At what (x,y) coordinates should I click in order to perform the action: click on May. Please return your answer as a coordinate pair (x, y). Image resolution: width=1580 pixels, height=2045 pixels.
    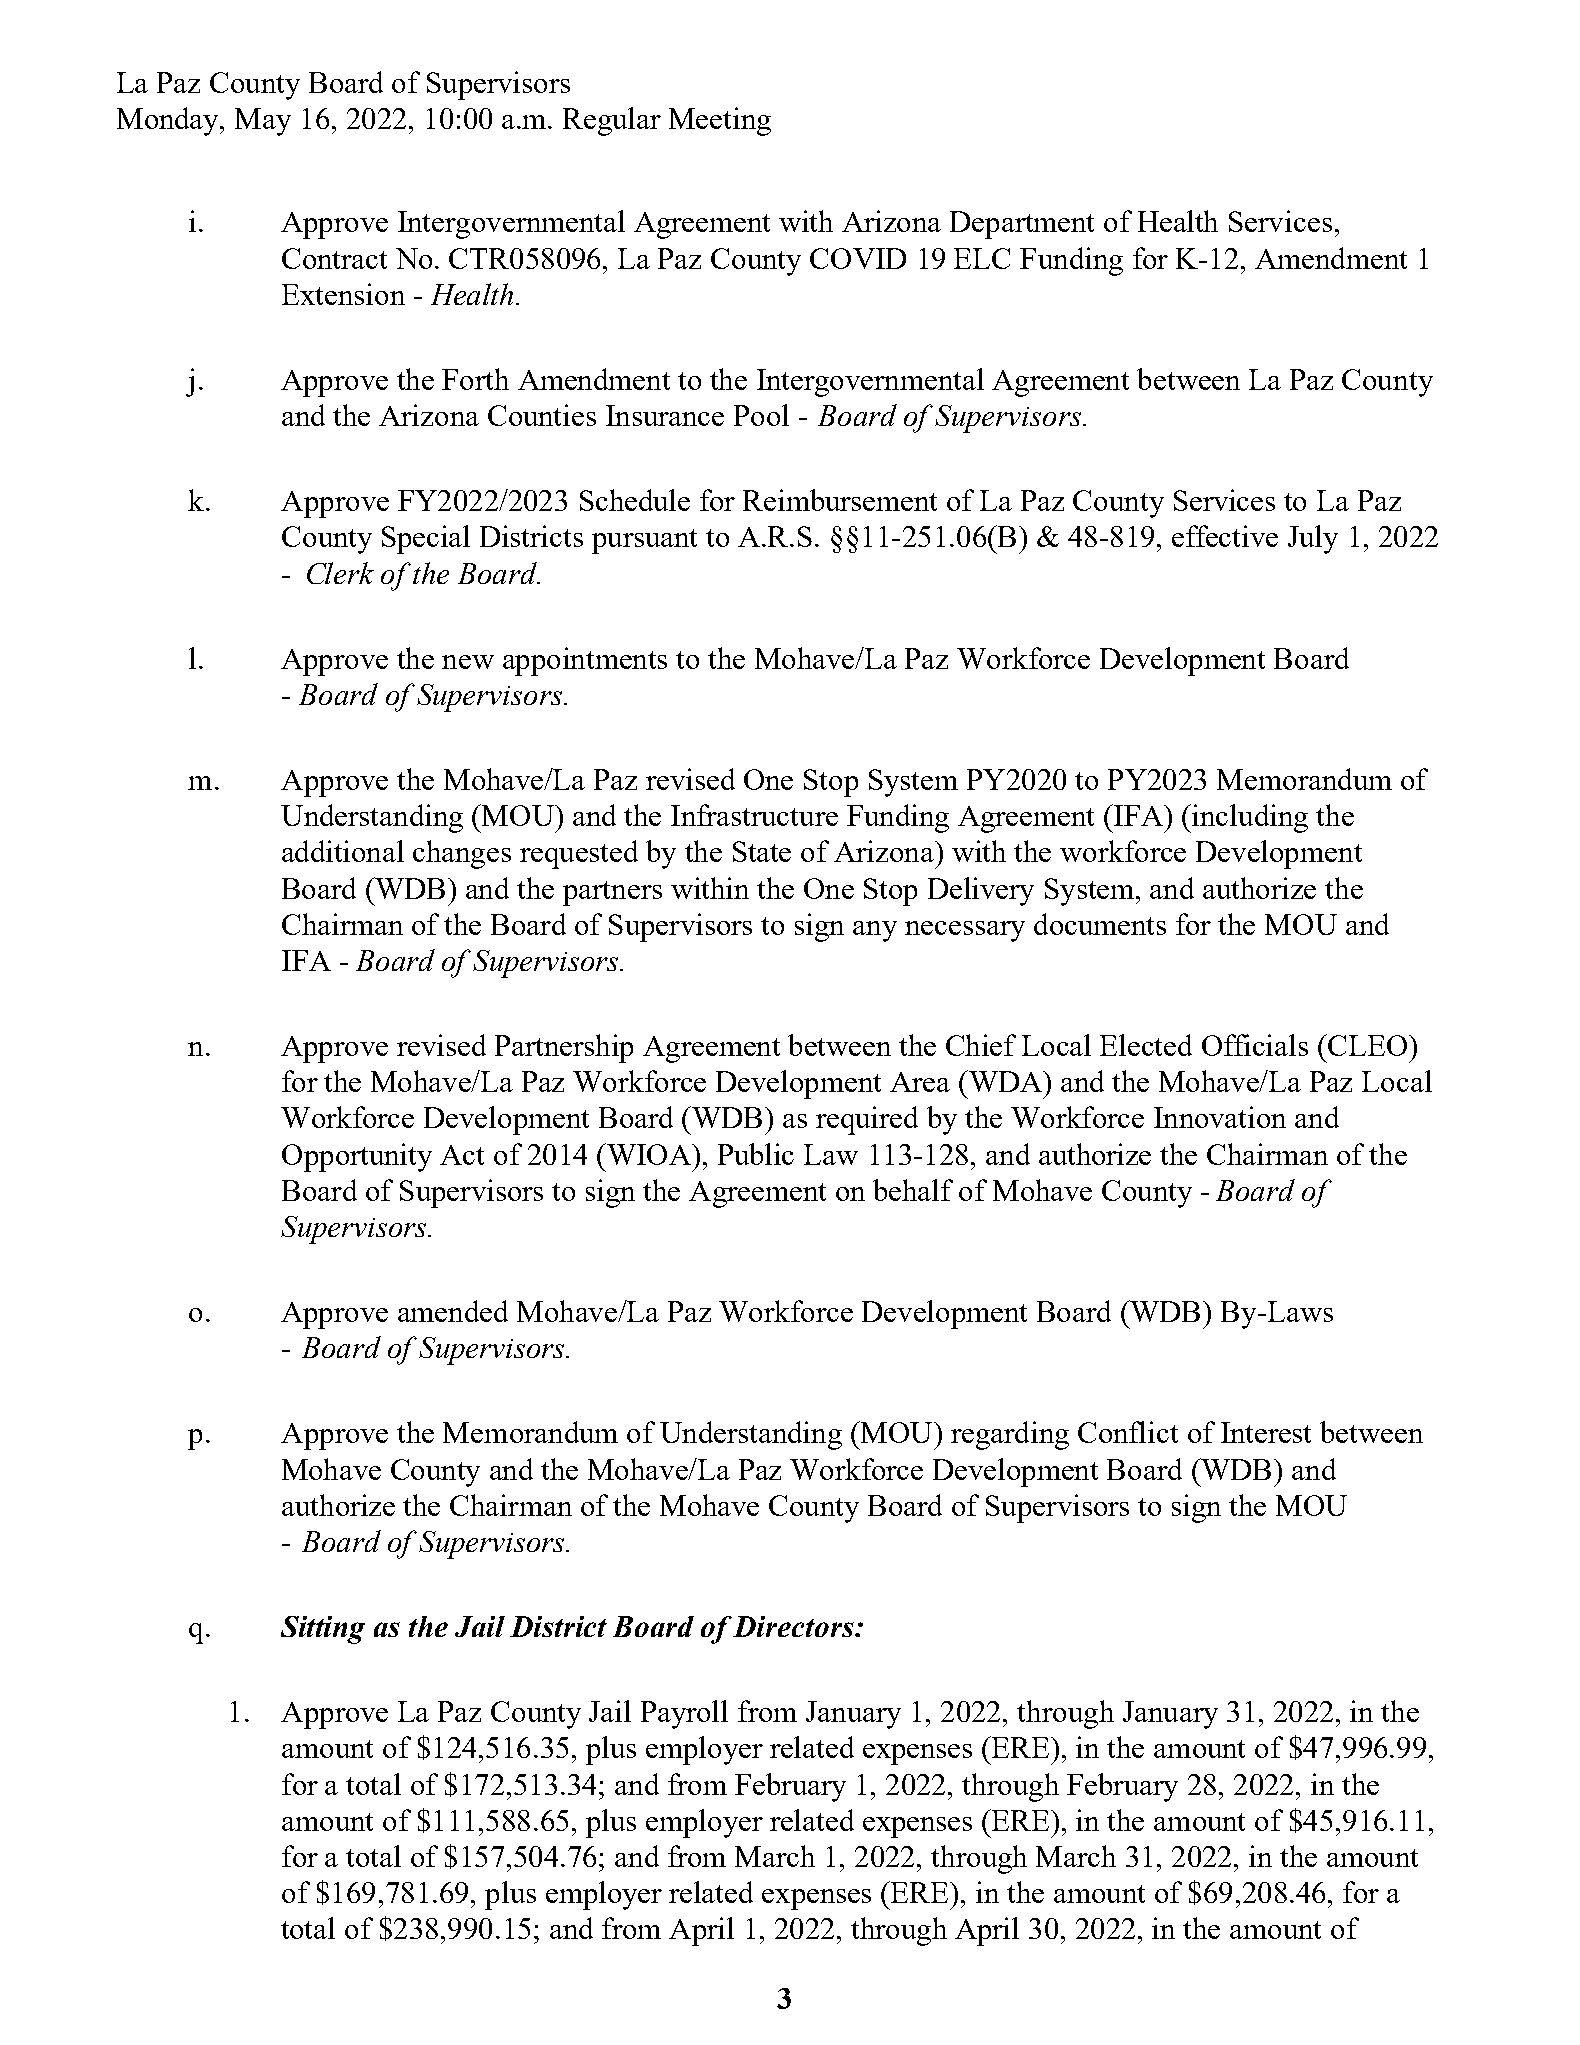
    Looking at the image, I should click on (263, 122).
